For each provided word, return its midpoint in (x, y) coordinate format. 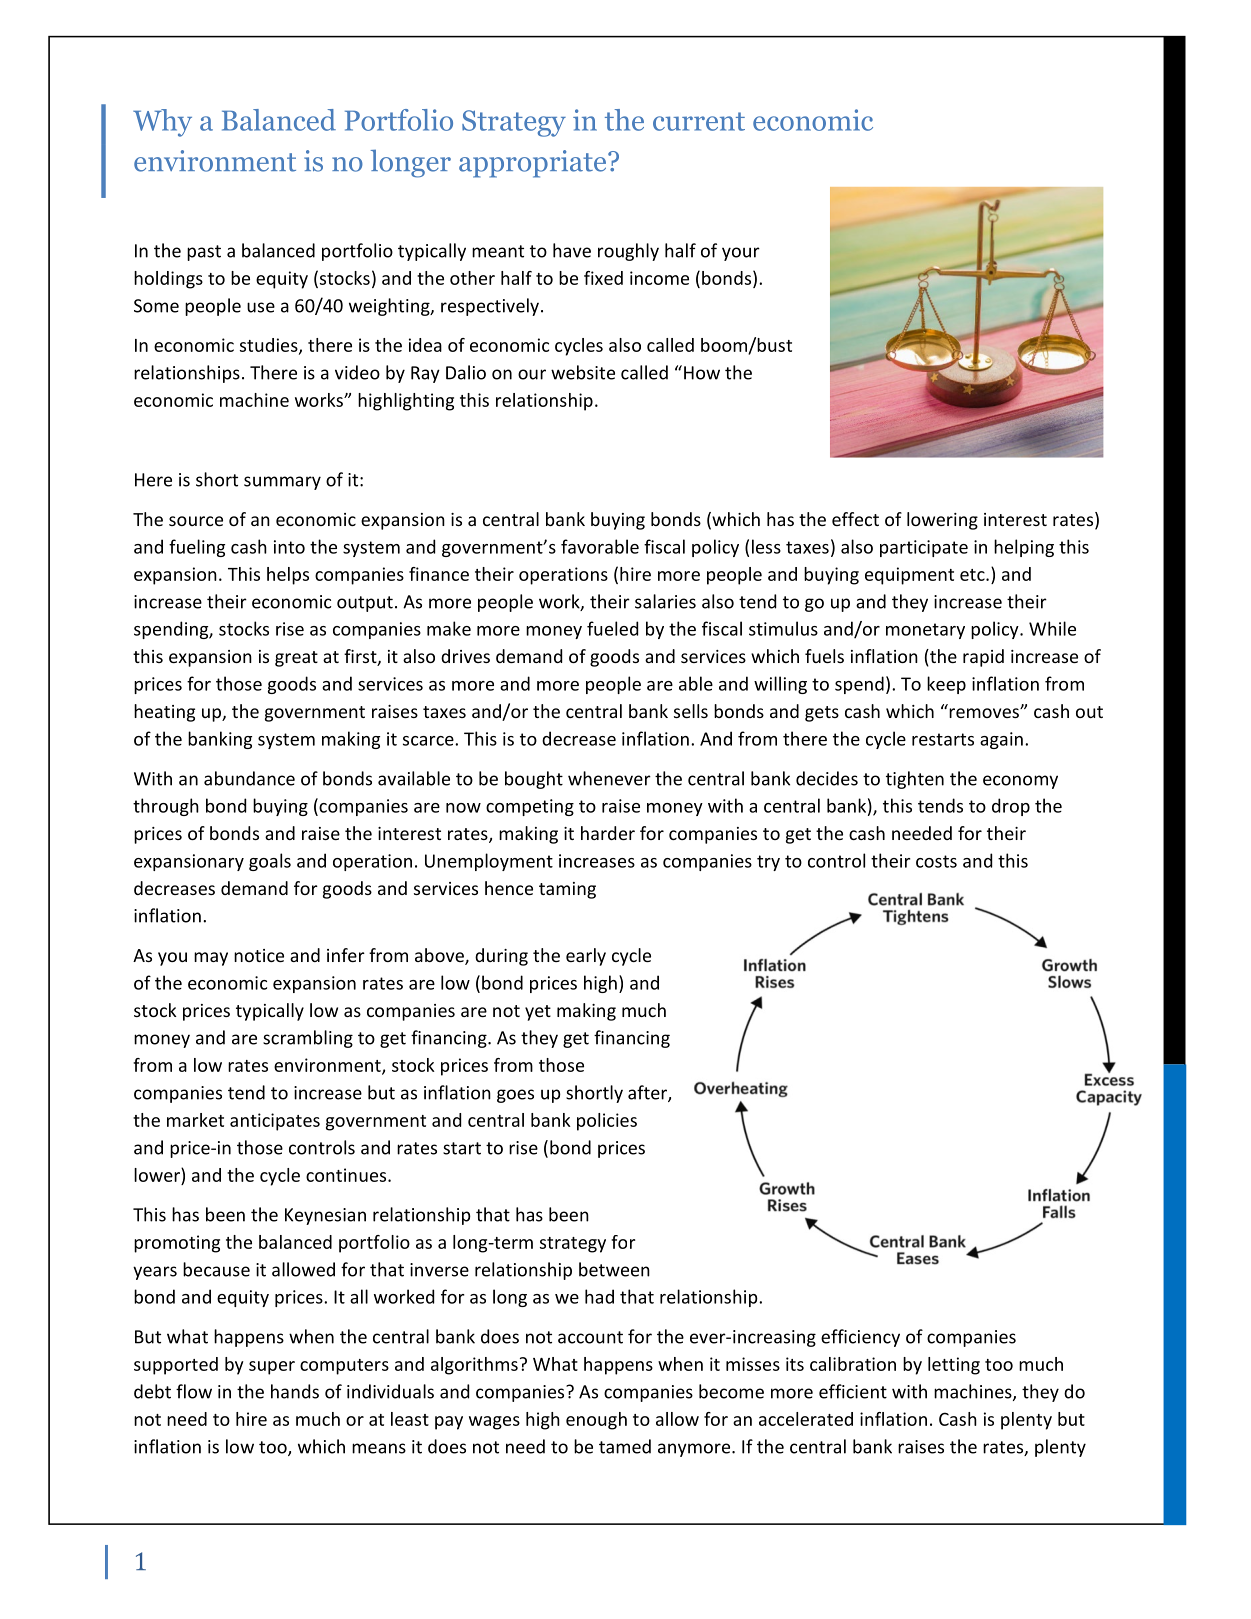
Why (162, 123)
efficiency (860, 1338)
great (296, 659)
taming (567, 890)
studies (270, 346)
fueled (612, 628)
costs (936, 861)
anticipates (275, 1122)
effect (855, 519)
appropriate (534, 164)
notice (259, 955)
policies (607, 1122)
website (583, 372)
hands (295, 1391)
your (741, 254)
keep (946, 685)
